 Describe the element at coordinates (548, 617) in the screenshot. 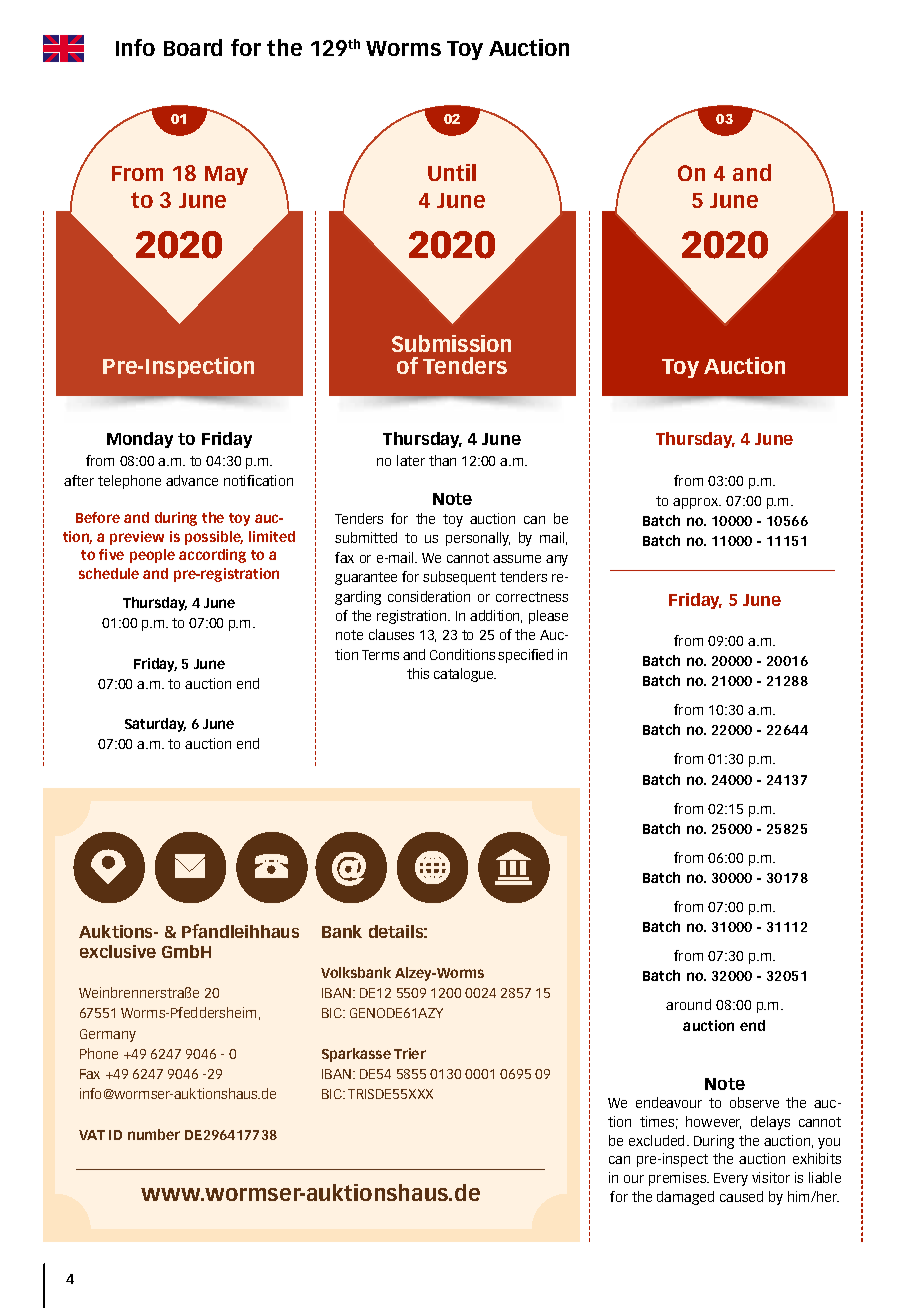

I see `please` at that location.
